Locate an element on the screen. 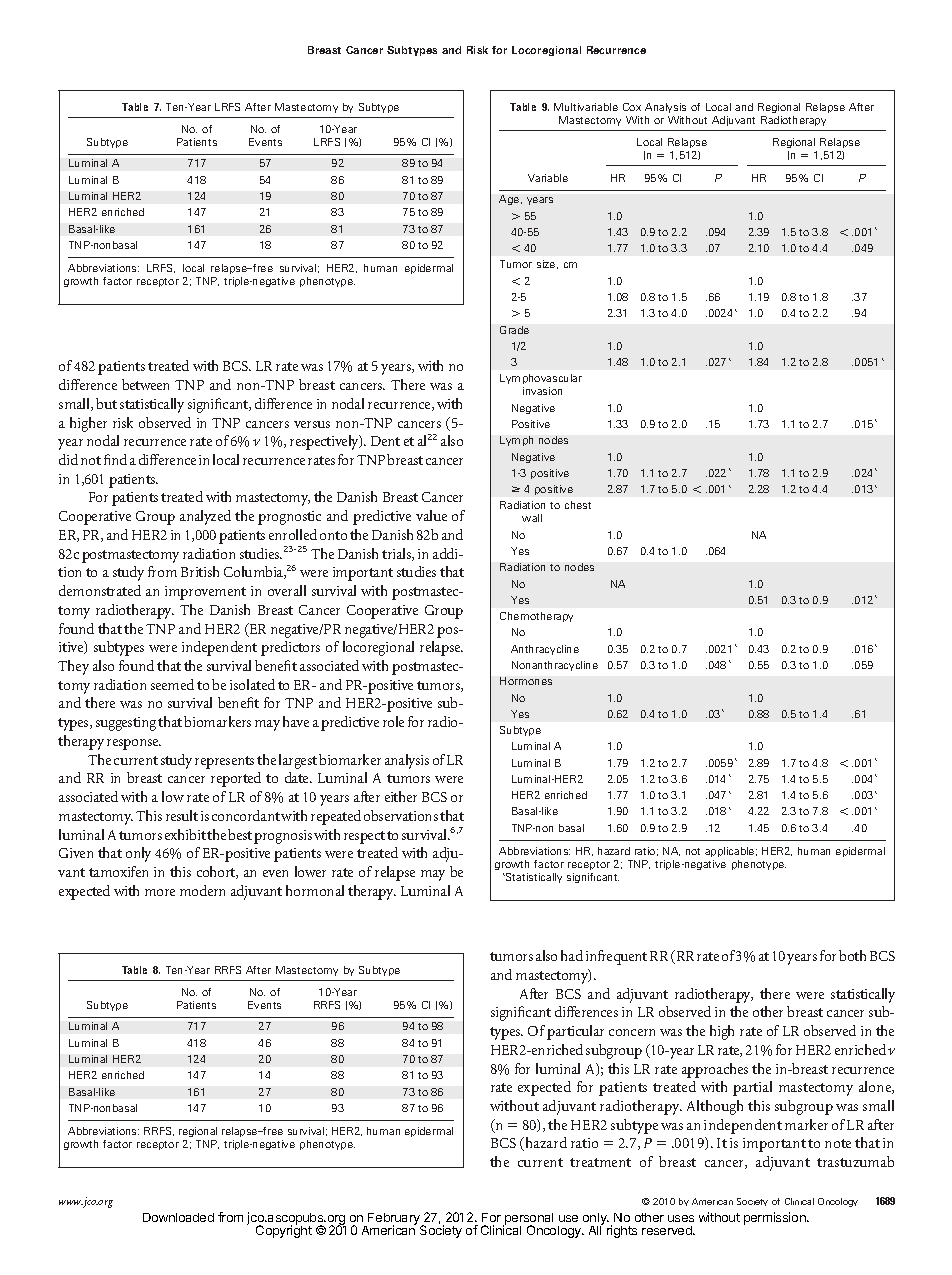  Downloaded is located at coordinates (178, 1217).
